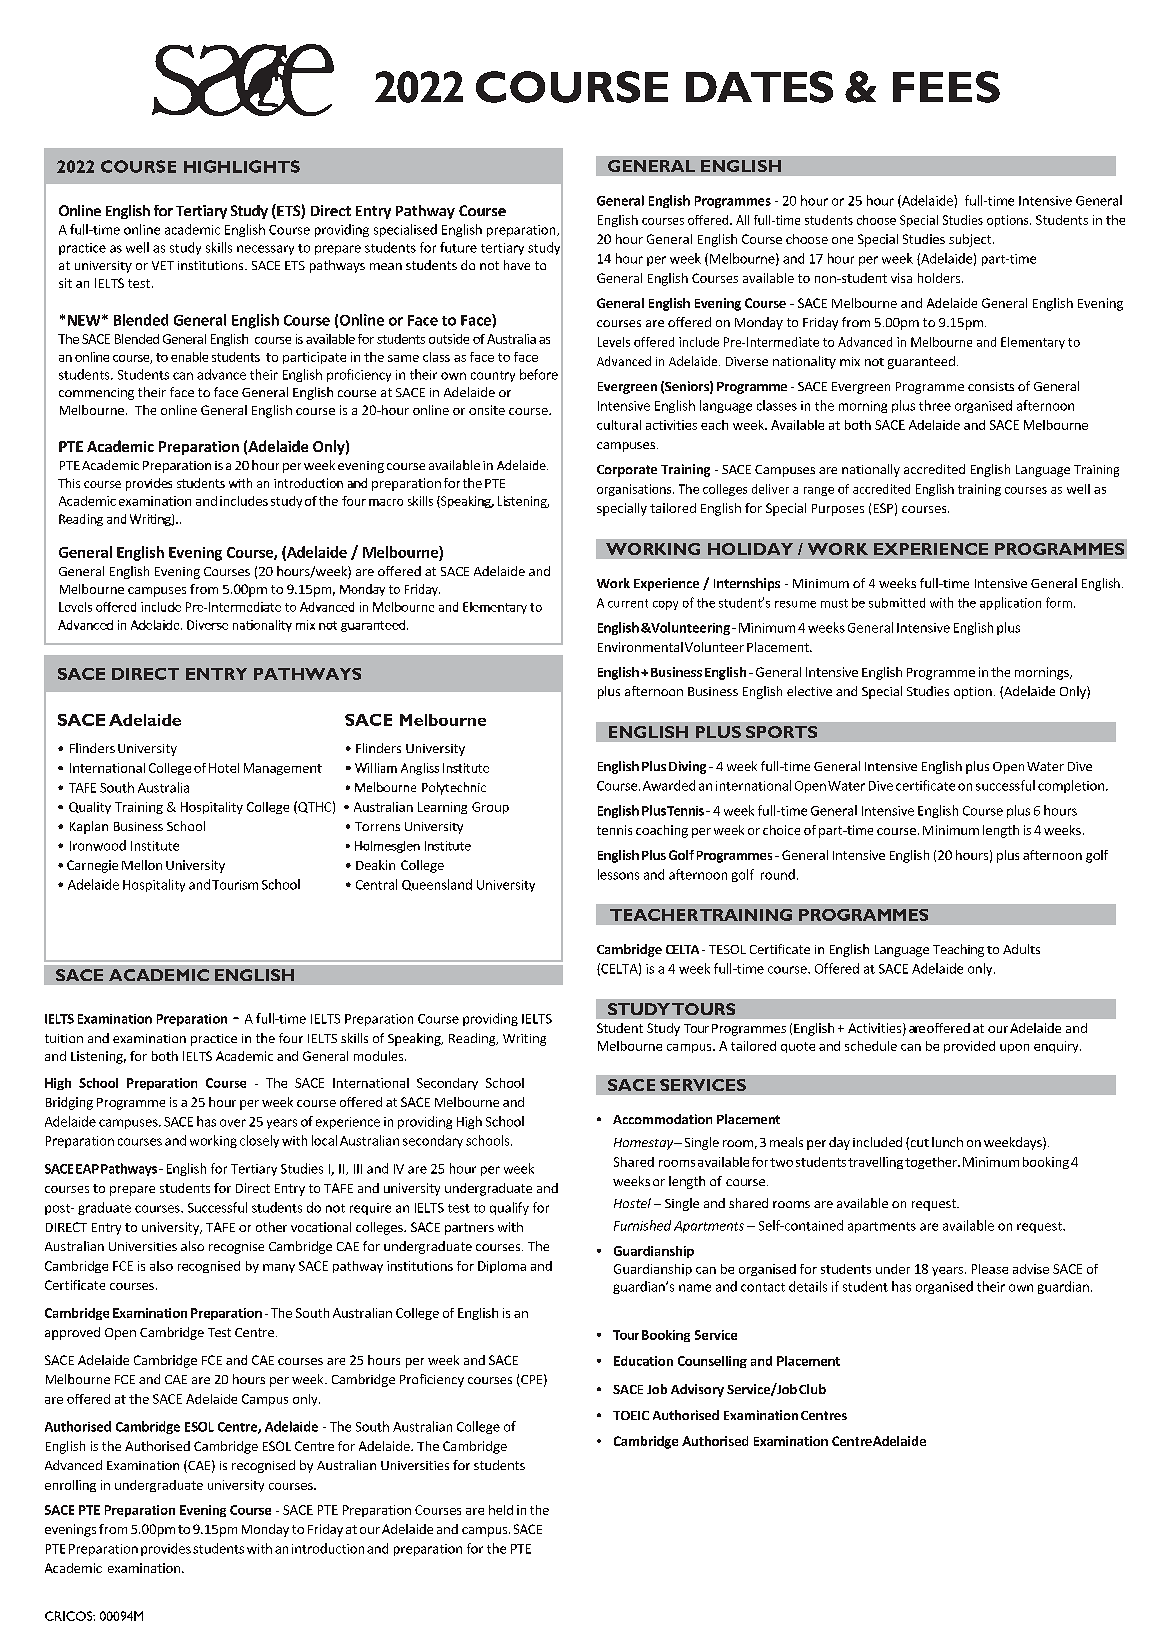  Describe the element at coordinates (501, 1510) in the page. I see `held` at that location.
